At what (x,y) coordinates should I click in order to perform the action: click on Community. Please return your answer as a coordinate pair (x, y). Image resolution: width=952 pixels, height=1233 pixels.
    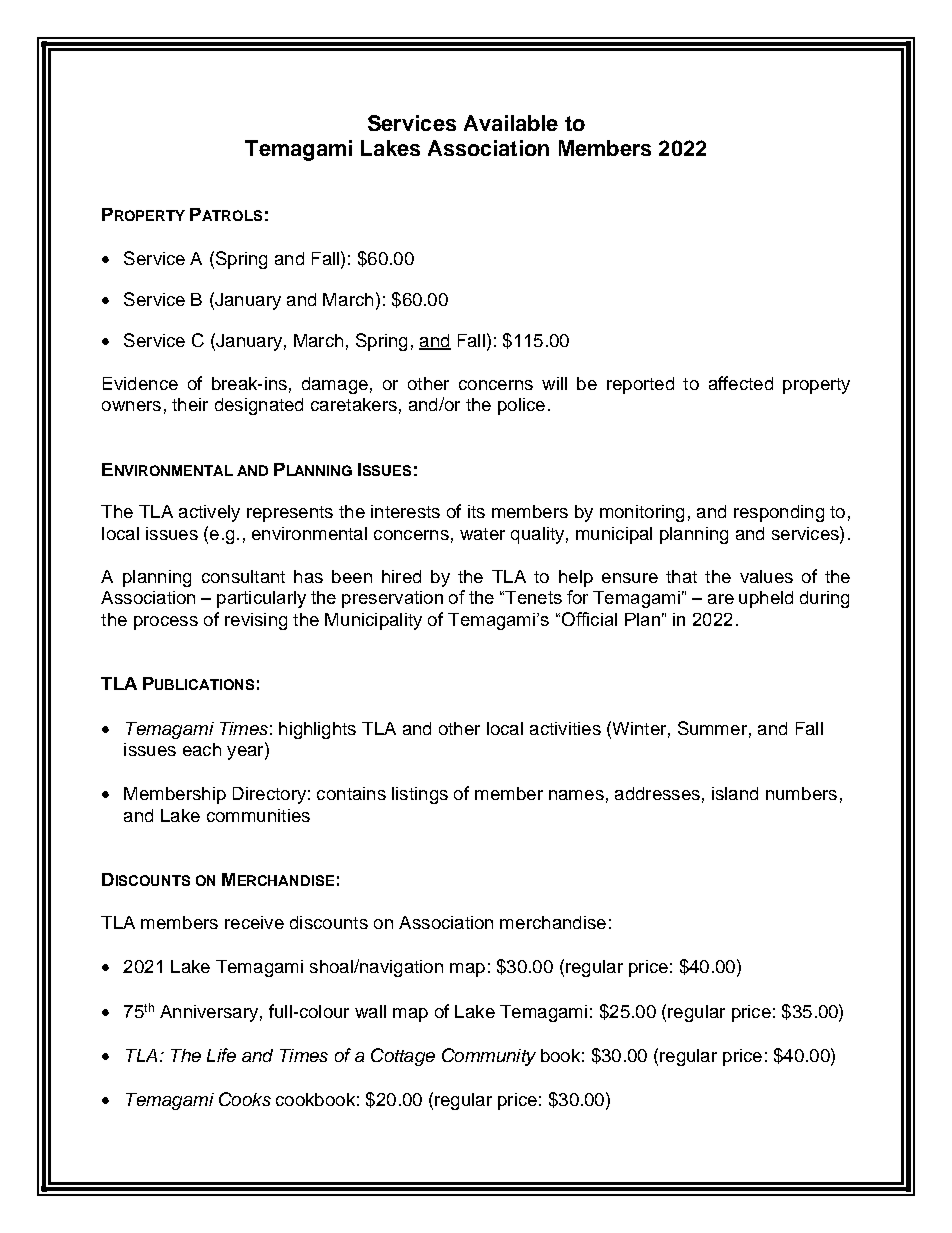
    Looking at the image, I should click on (489, 1057).
